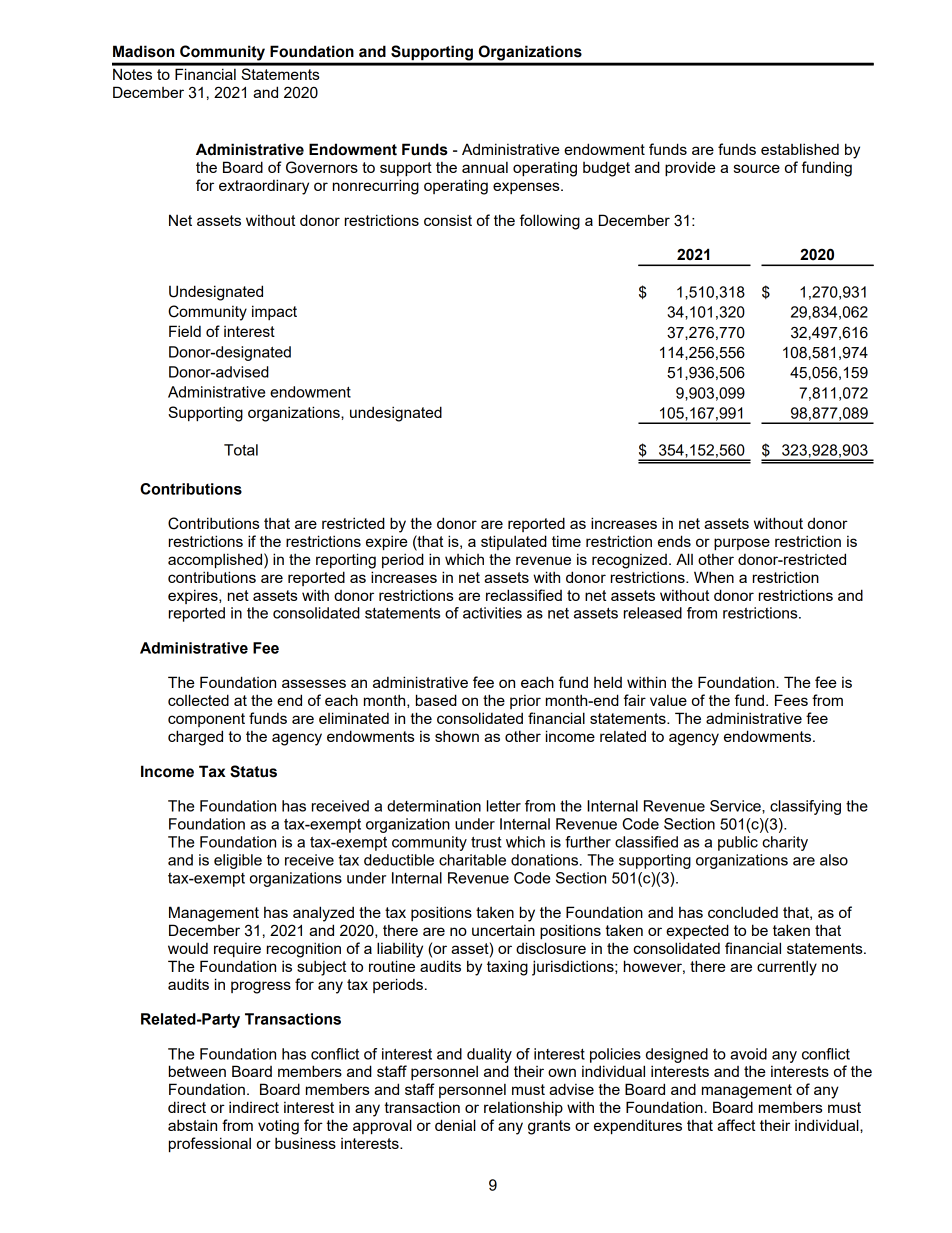  Describe the element at coordinates (523, 1108) in the image. I see `relationship` at that location.
